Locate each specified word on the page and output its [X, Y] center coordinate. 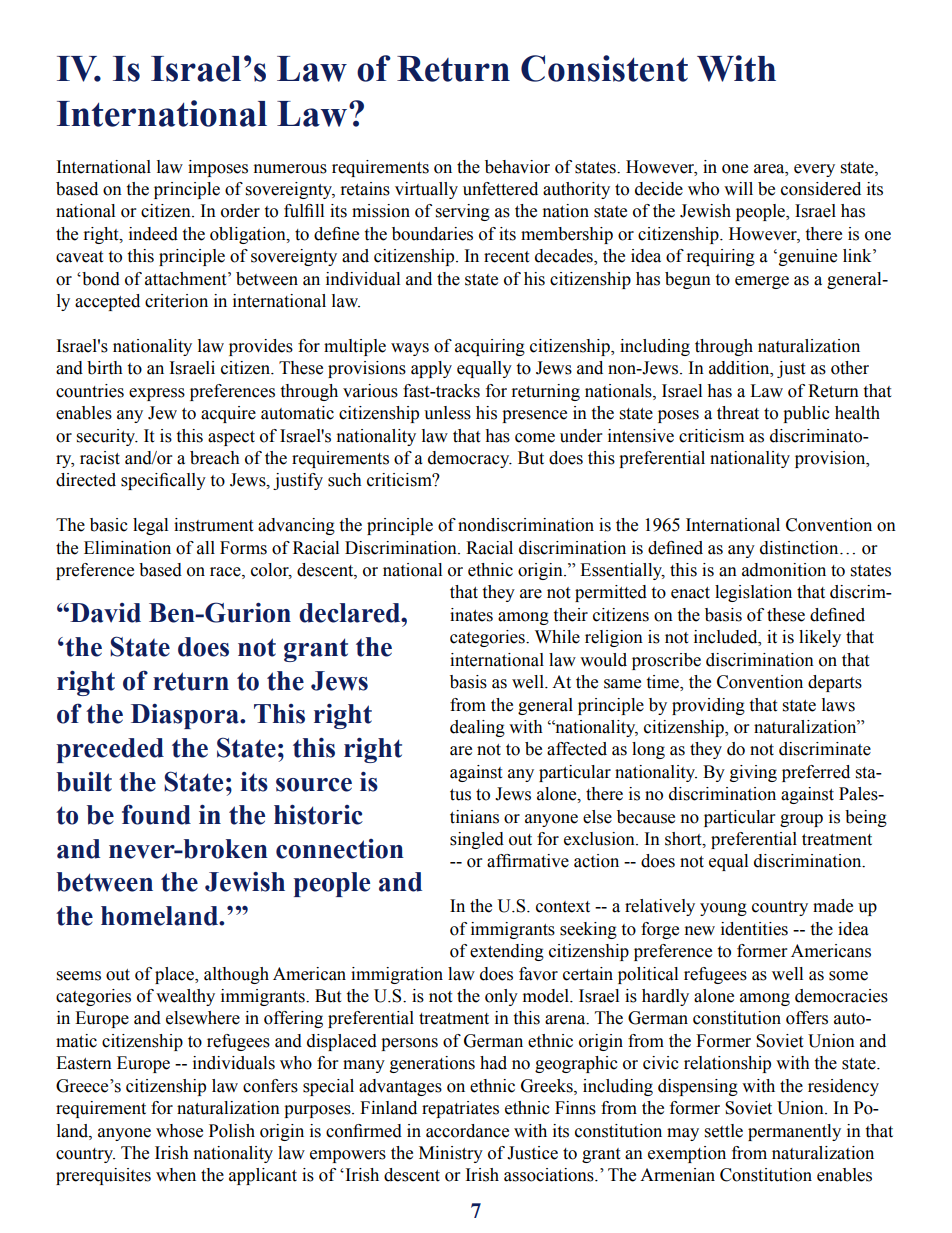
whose [179, 1131]
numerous [290, 169]
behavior [517, 167]
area [770, 169]
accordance [467, 1131]
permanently [794, 1132]
